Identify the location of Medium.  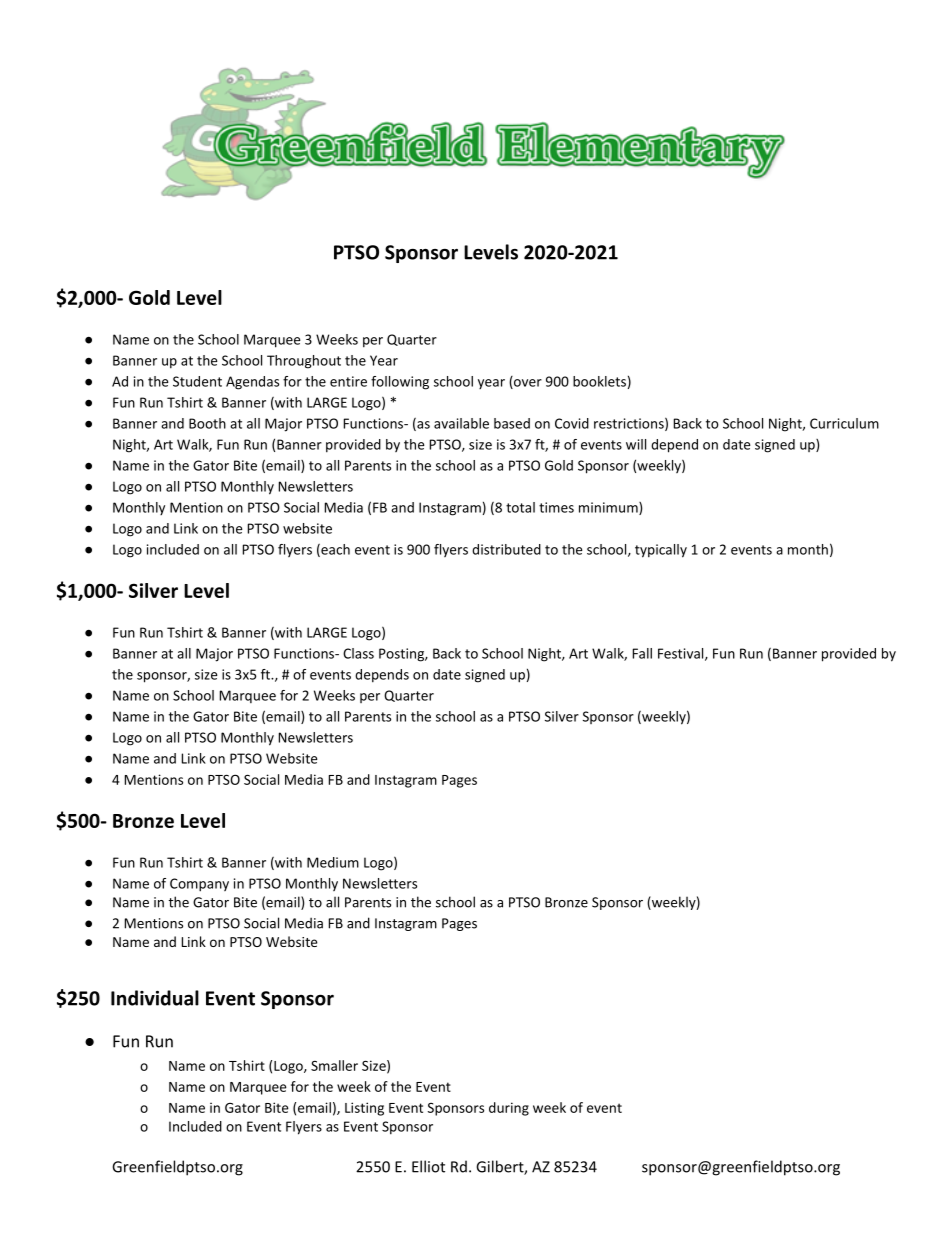
(333, 862).
